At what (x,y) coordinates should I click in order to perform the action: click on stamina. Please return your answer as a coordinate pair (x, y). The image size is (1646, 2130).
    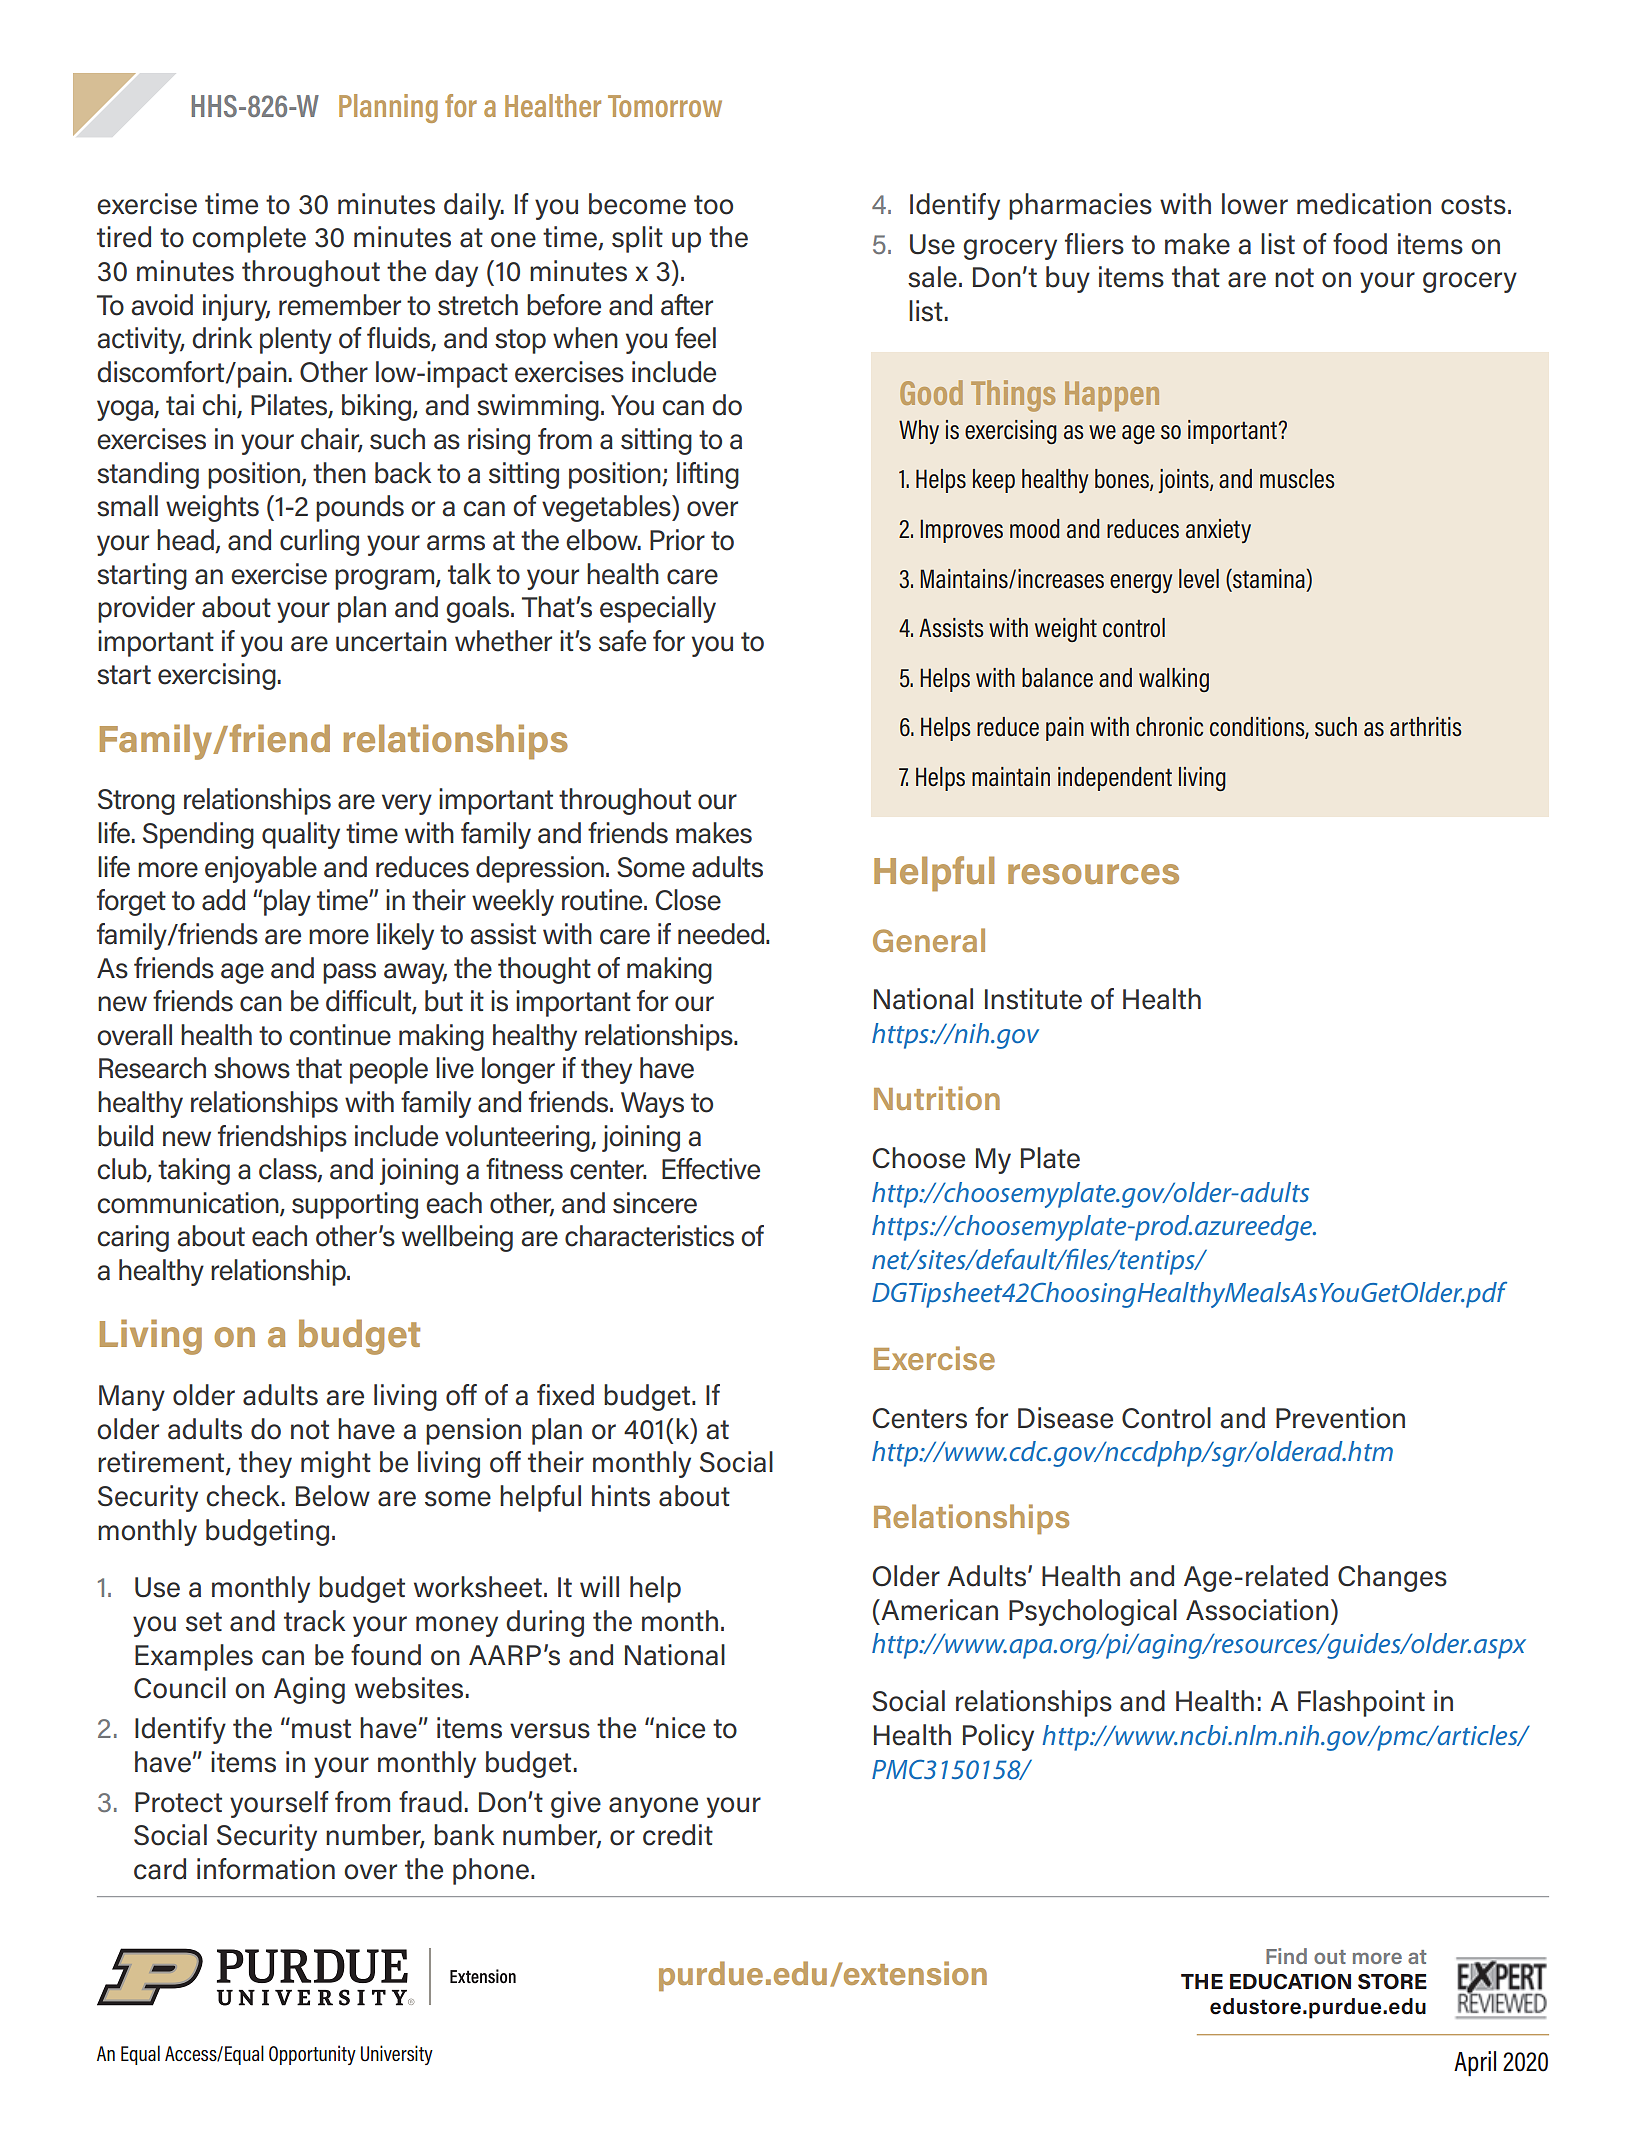
    Looking at the image, I should click on (1269, 579).
